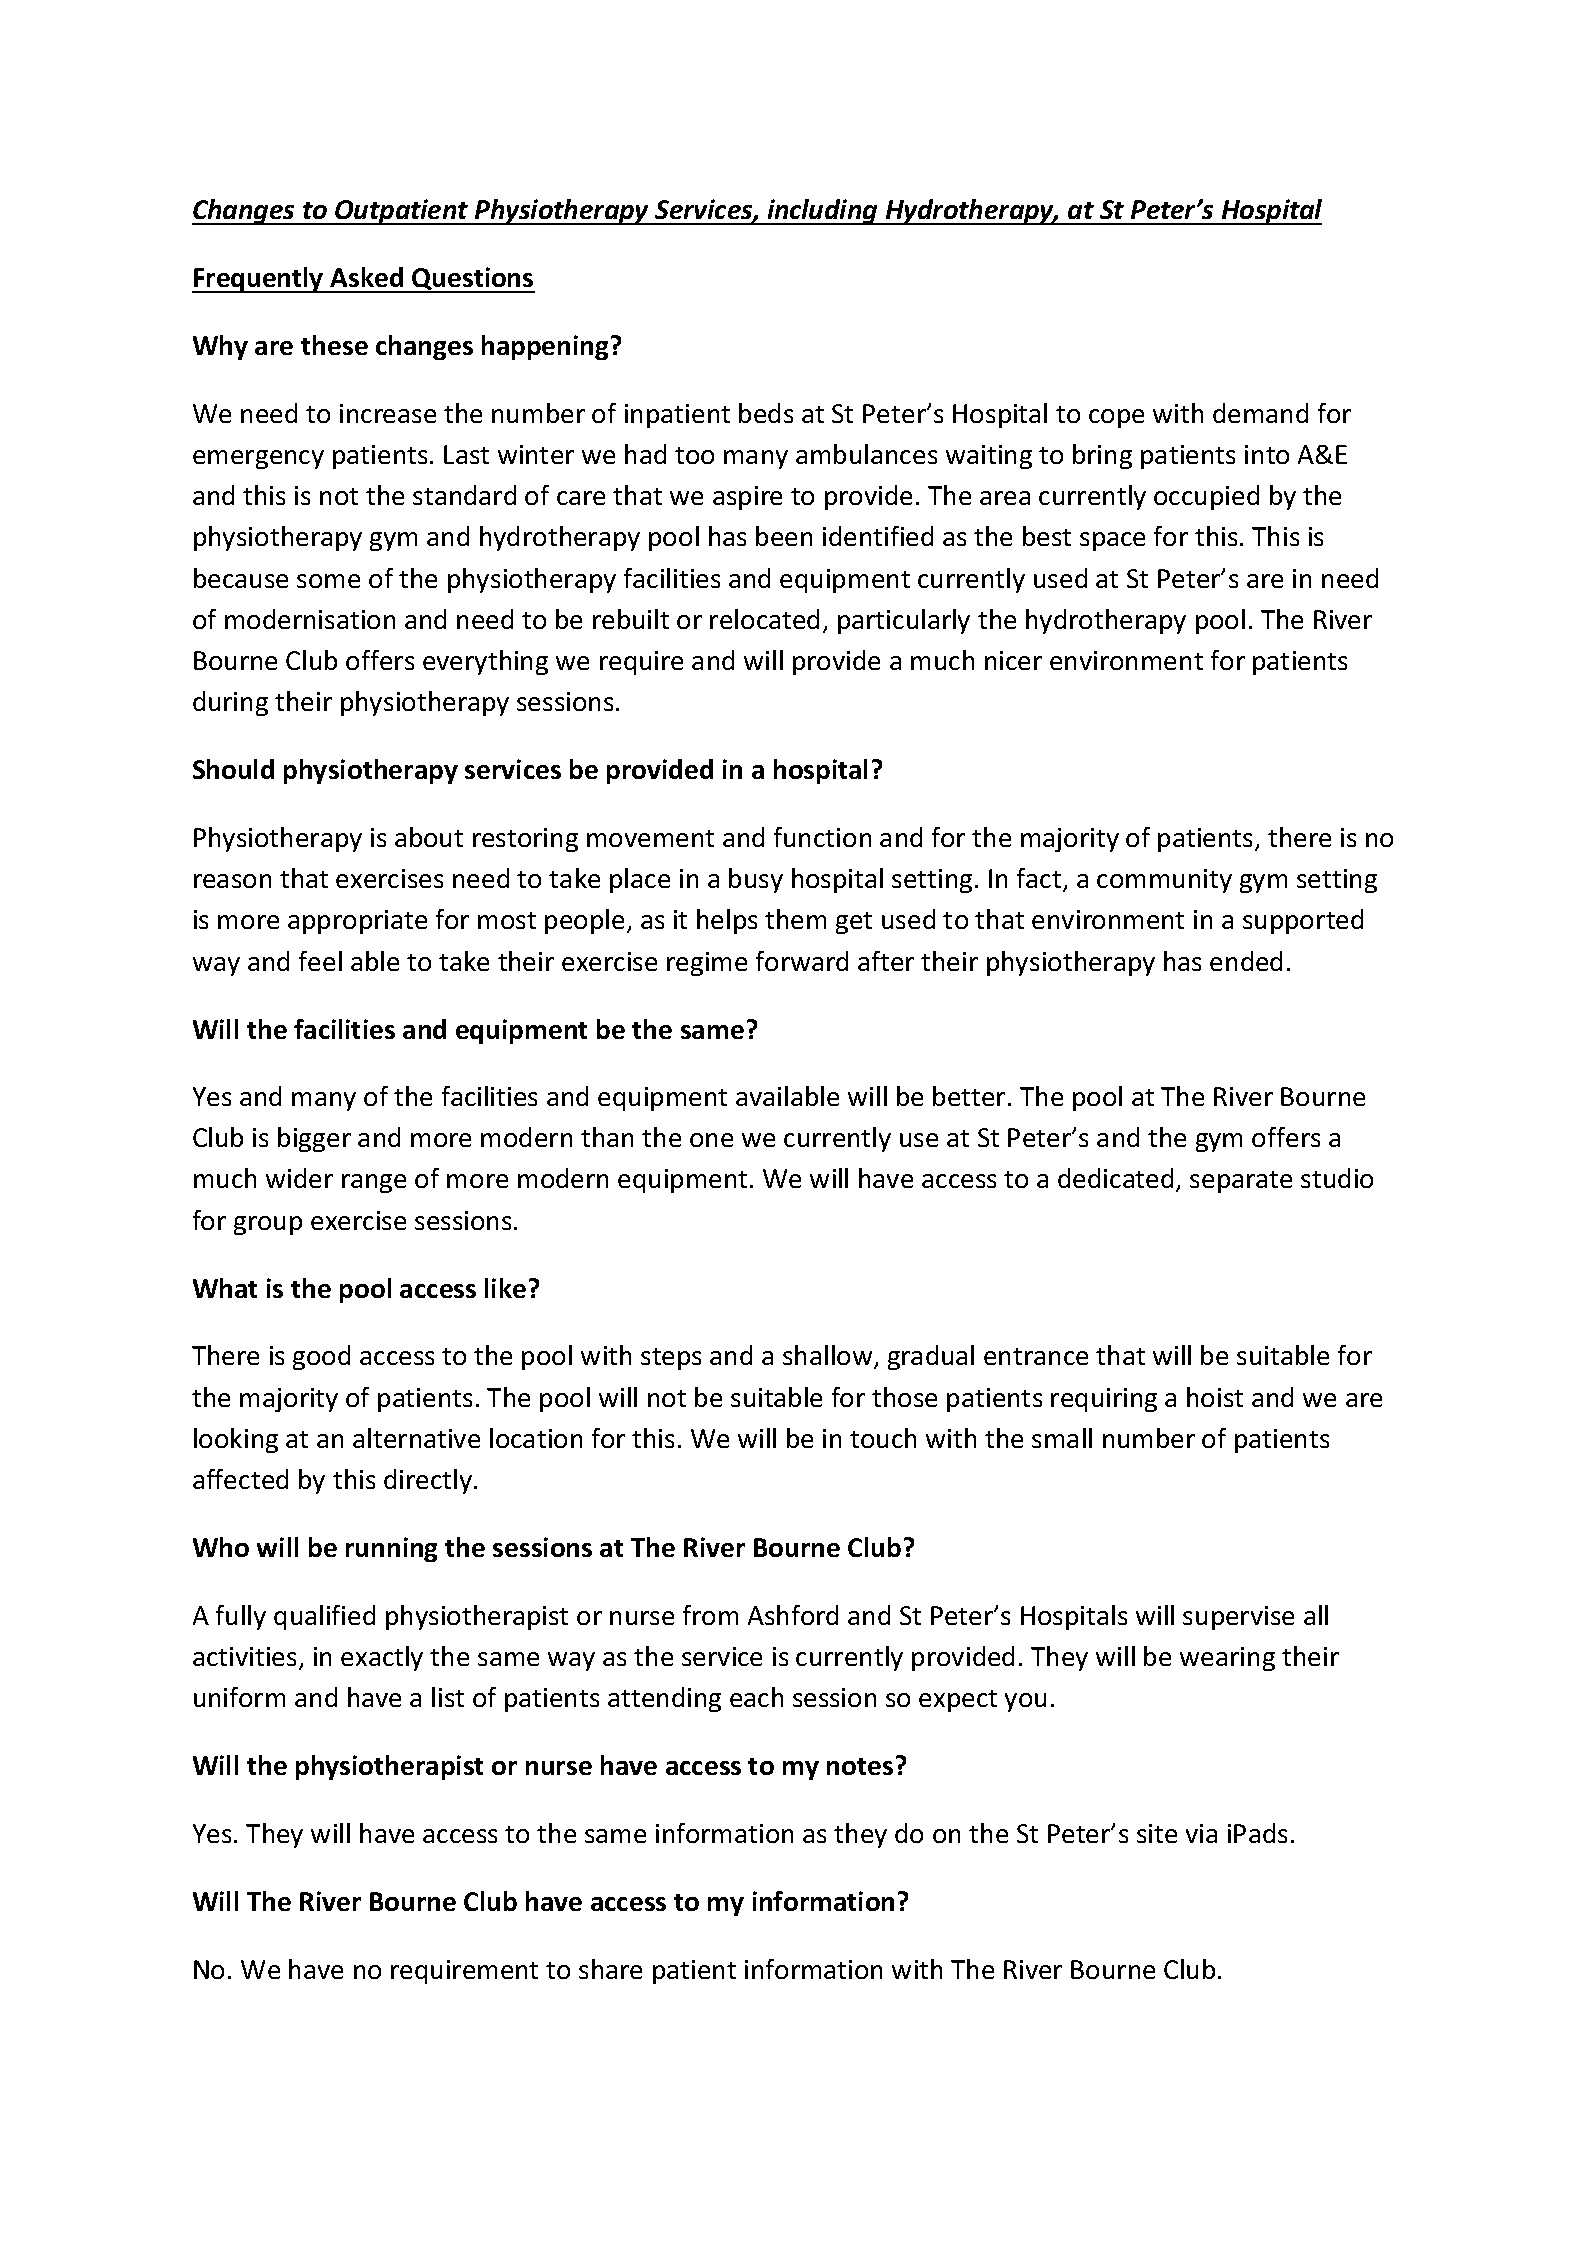 The image size is (1588, 2246). What do you see at coordinates (711, 1140) in the document?
I see `one` at bounding box center [711, 1140].
